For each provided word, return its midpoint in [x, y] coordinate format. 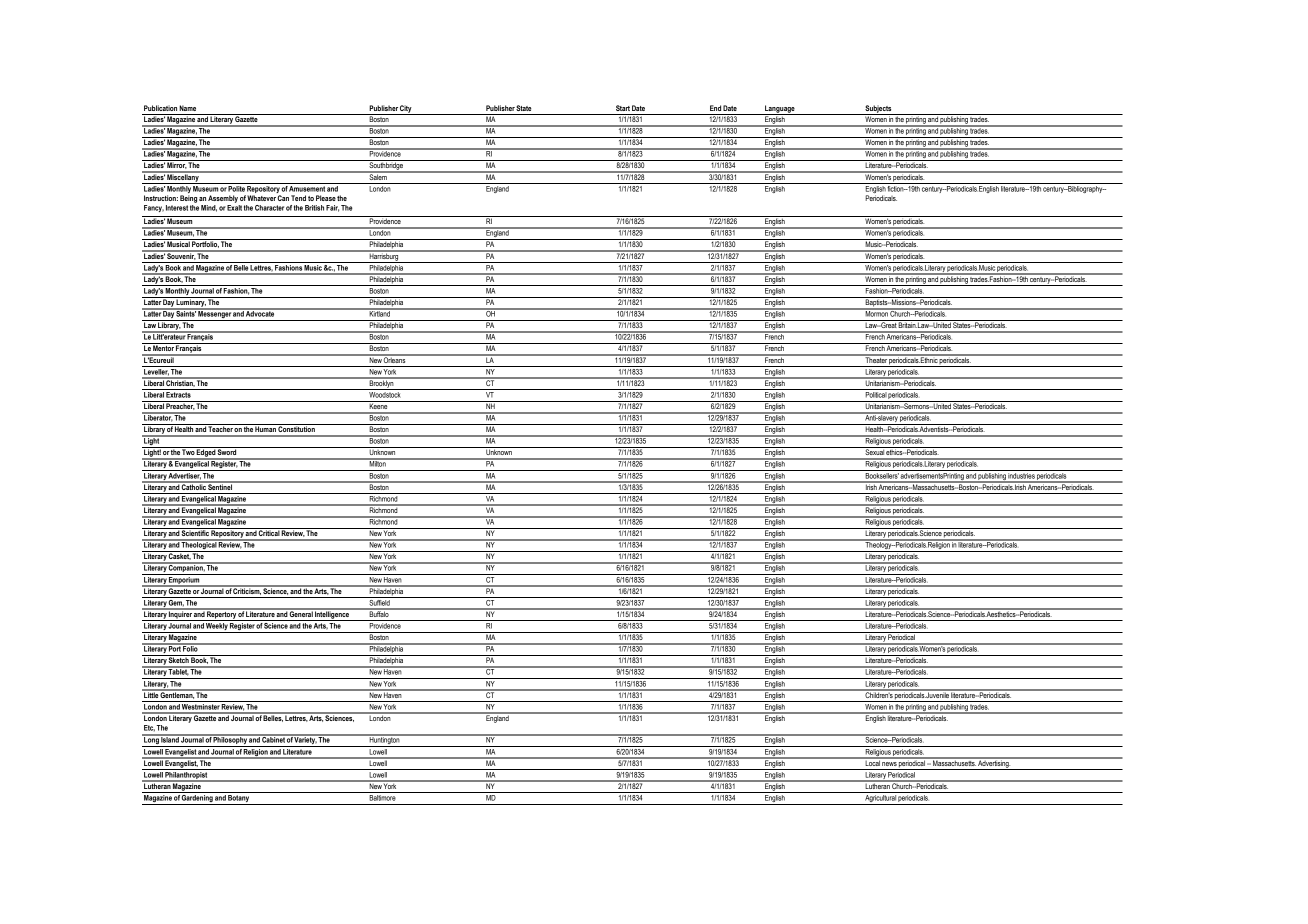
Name [187, 108]
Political [875, 393]
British [314, 208]
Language [780, 110]
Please [326, 198]
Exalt [234, 208]
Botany [239, 800]
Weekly [217, 628]
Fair [332, 208]
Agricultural [880, 800]
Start [623, 108]
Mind [209, 208]
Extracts [179, 393]
